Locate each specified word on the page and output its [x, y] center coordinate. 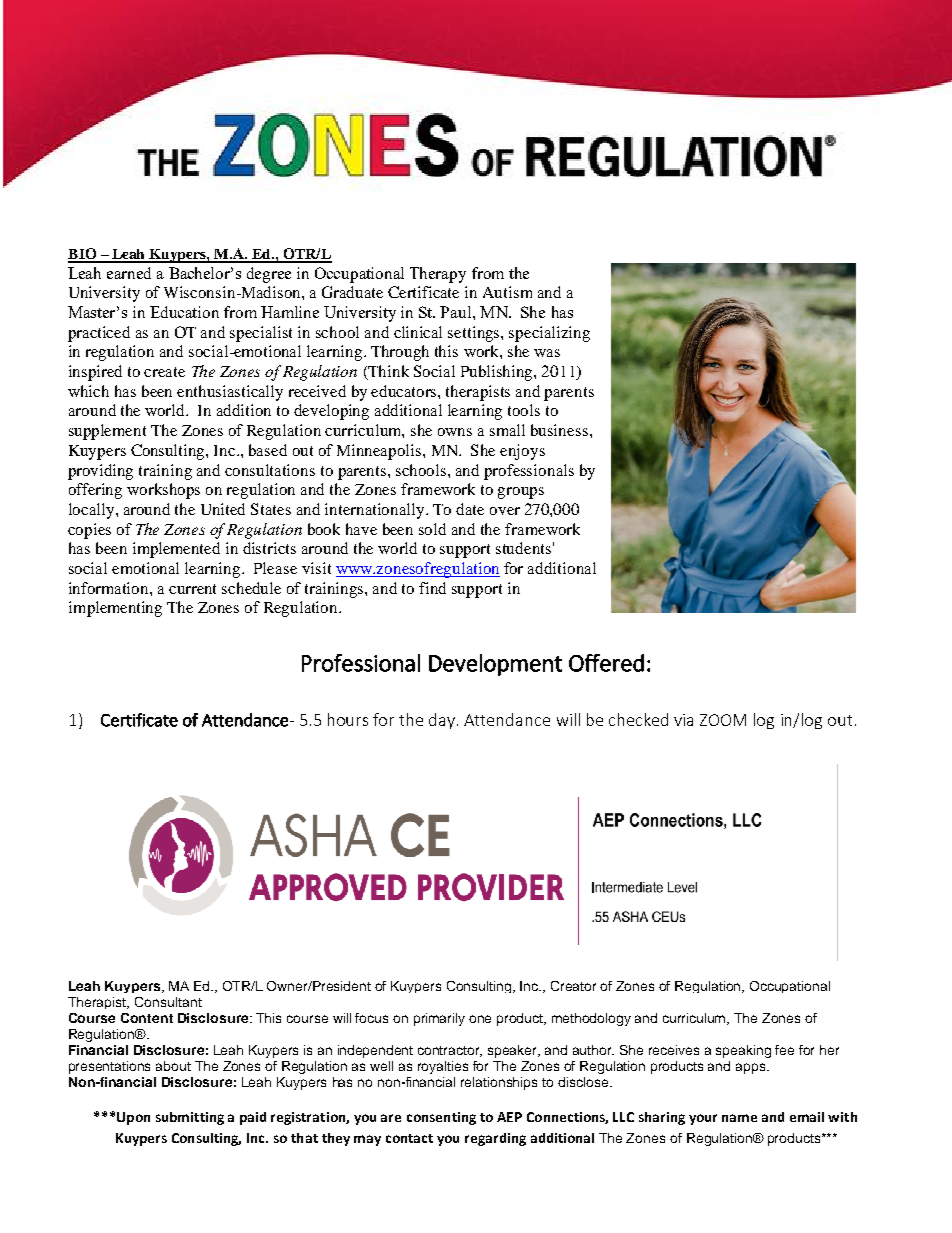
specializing [549, 334]
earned [129, 273]
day [443, 721]
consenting [441, 1118]
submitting [190, 1118]
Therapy [438, 275]
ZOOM [723, 720]
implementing [115, 609]
